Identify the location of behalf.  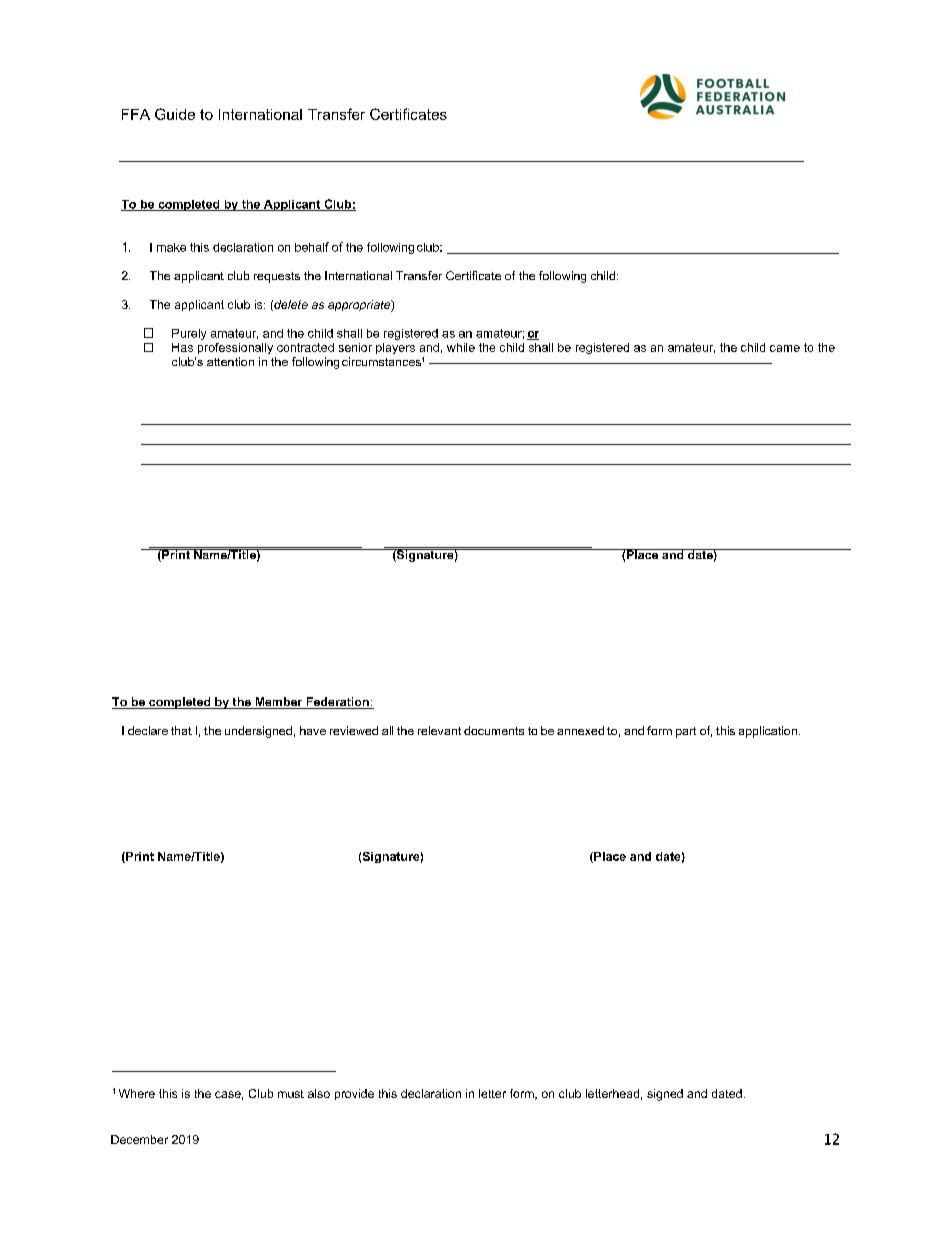
(312, 247).
